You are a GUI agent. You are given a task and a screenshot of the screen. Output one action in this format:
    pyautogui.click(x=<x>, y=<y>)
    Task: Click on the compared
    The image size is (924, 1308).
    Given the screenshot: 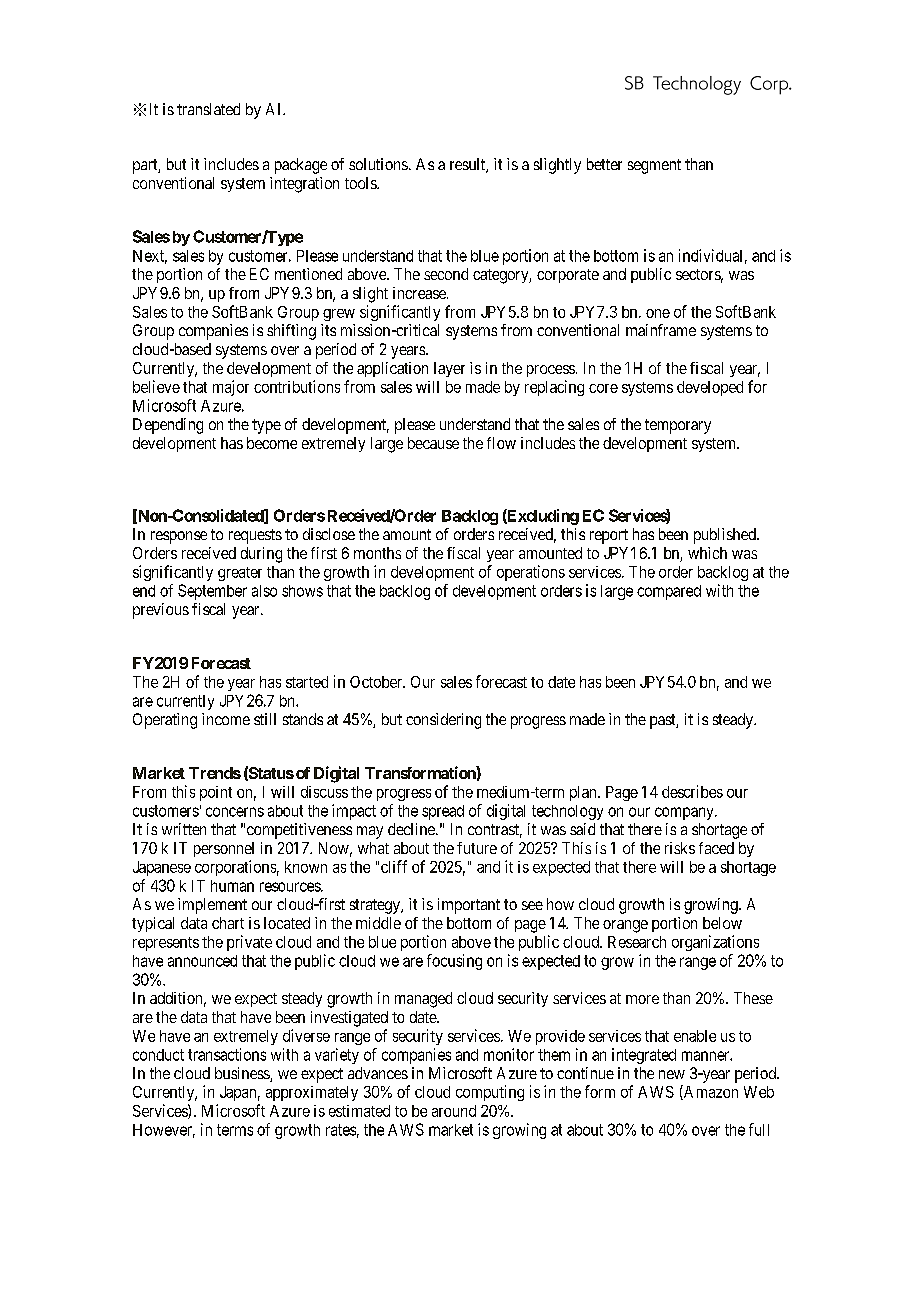 What is the action you would take?
    pyautogui.click(x=669, y=592)
